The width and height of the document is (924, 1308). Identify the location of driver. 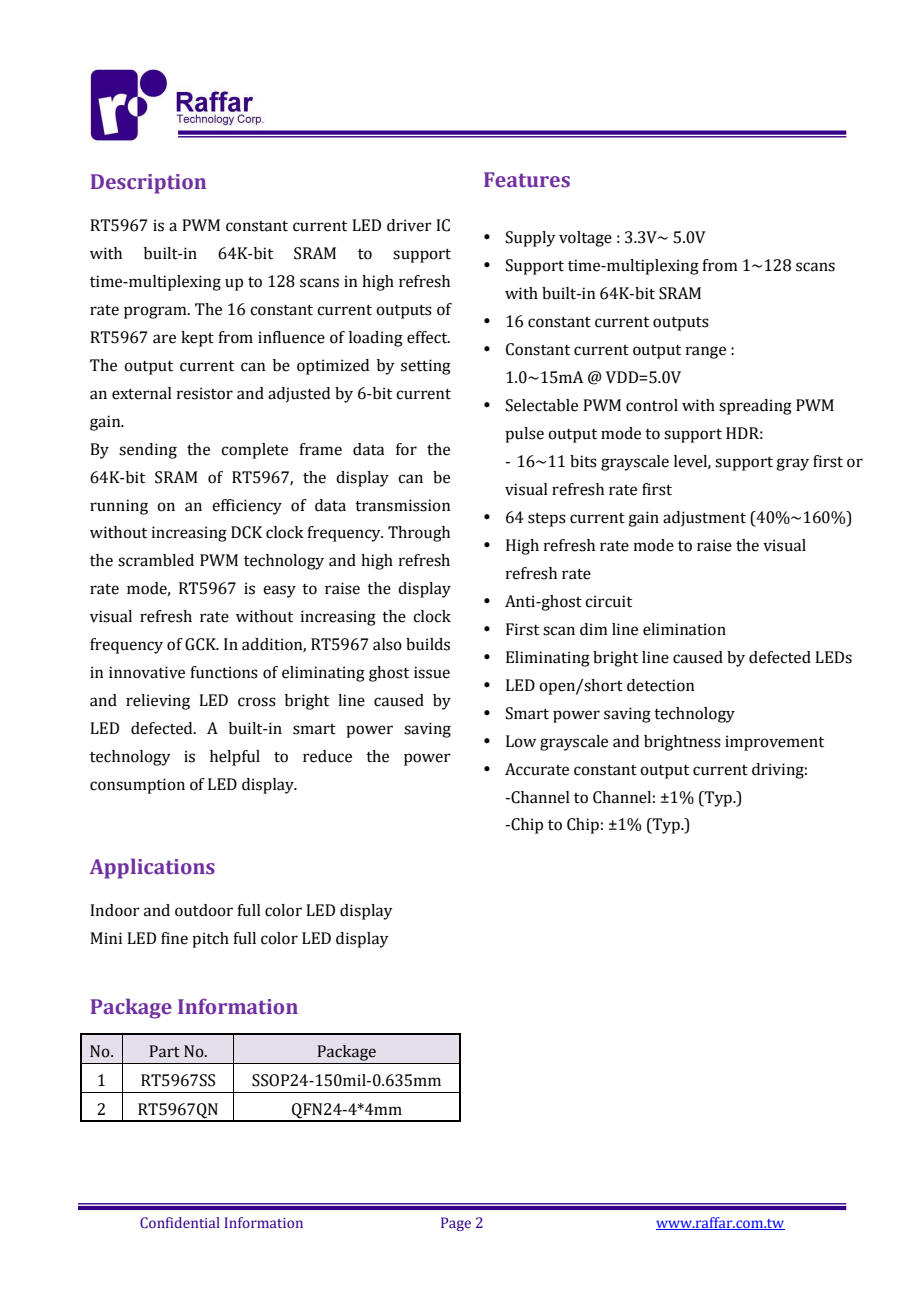
(409, 225).
